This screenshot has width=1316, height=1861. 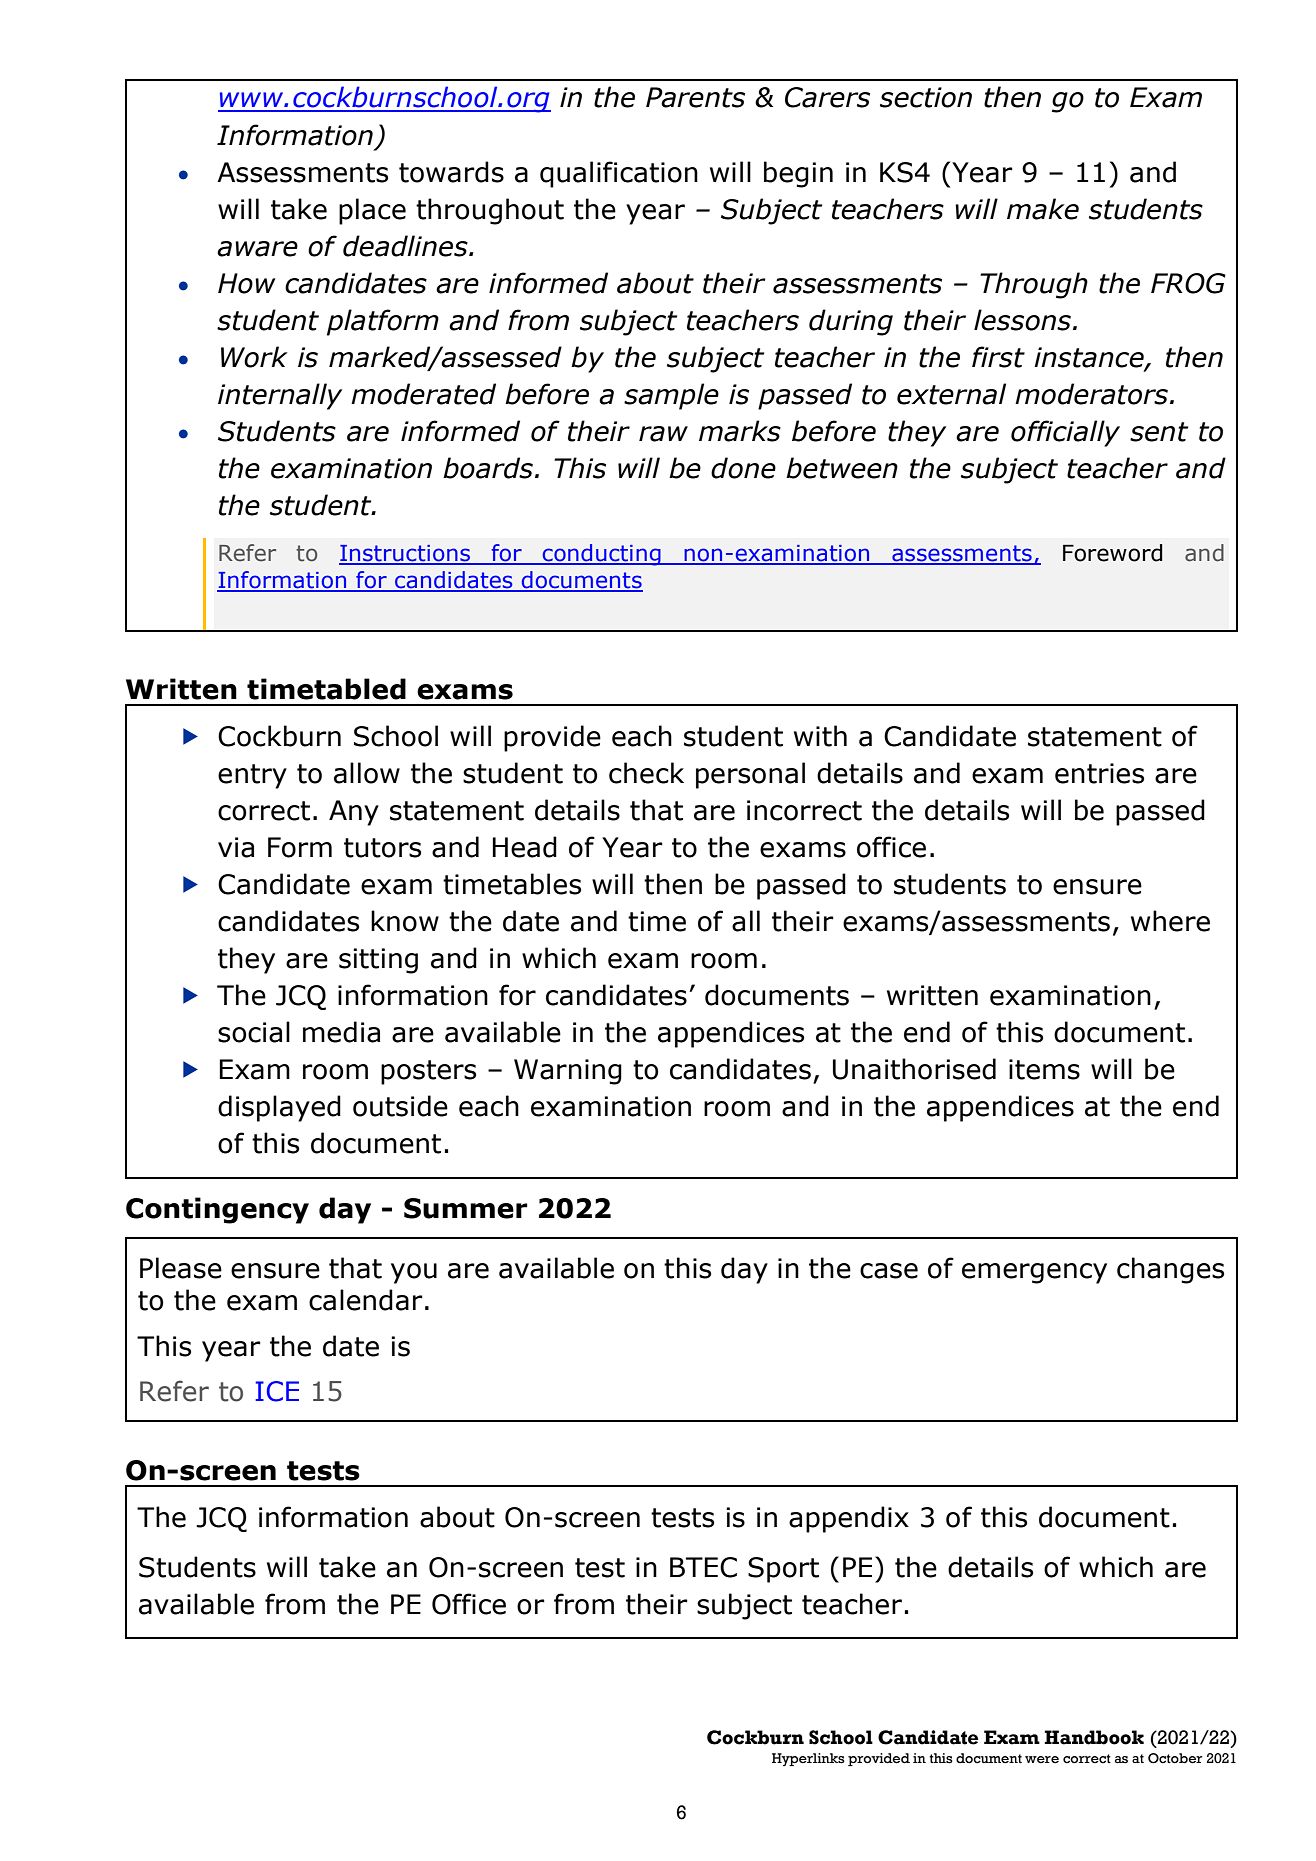 What do you see at coordinates (783, 1570) in the screenshot?
I see `Sport` at bounding box center [783, 1570].
